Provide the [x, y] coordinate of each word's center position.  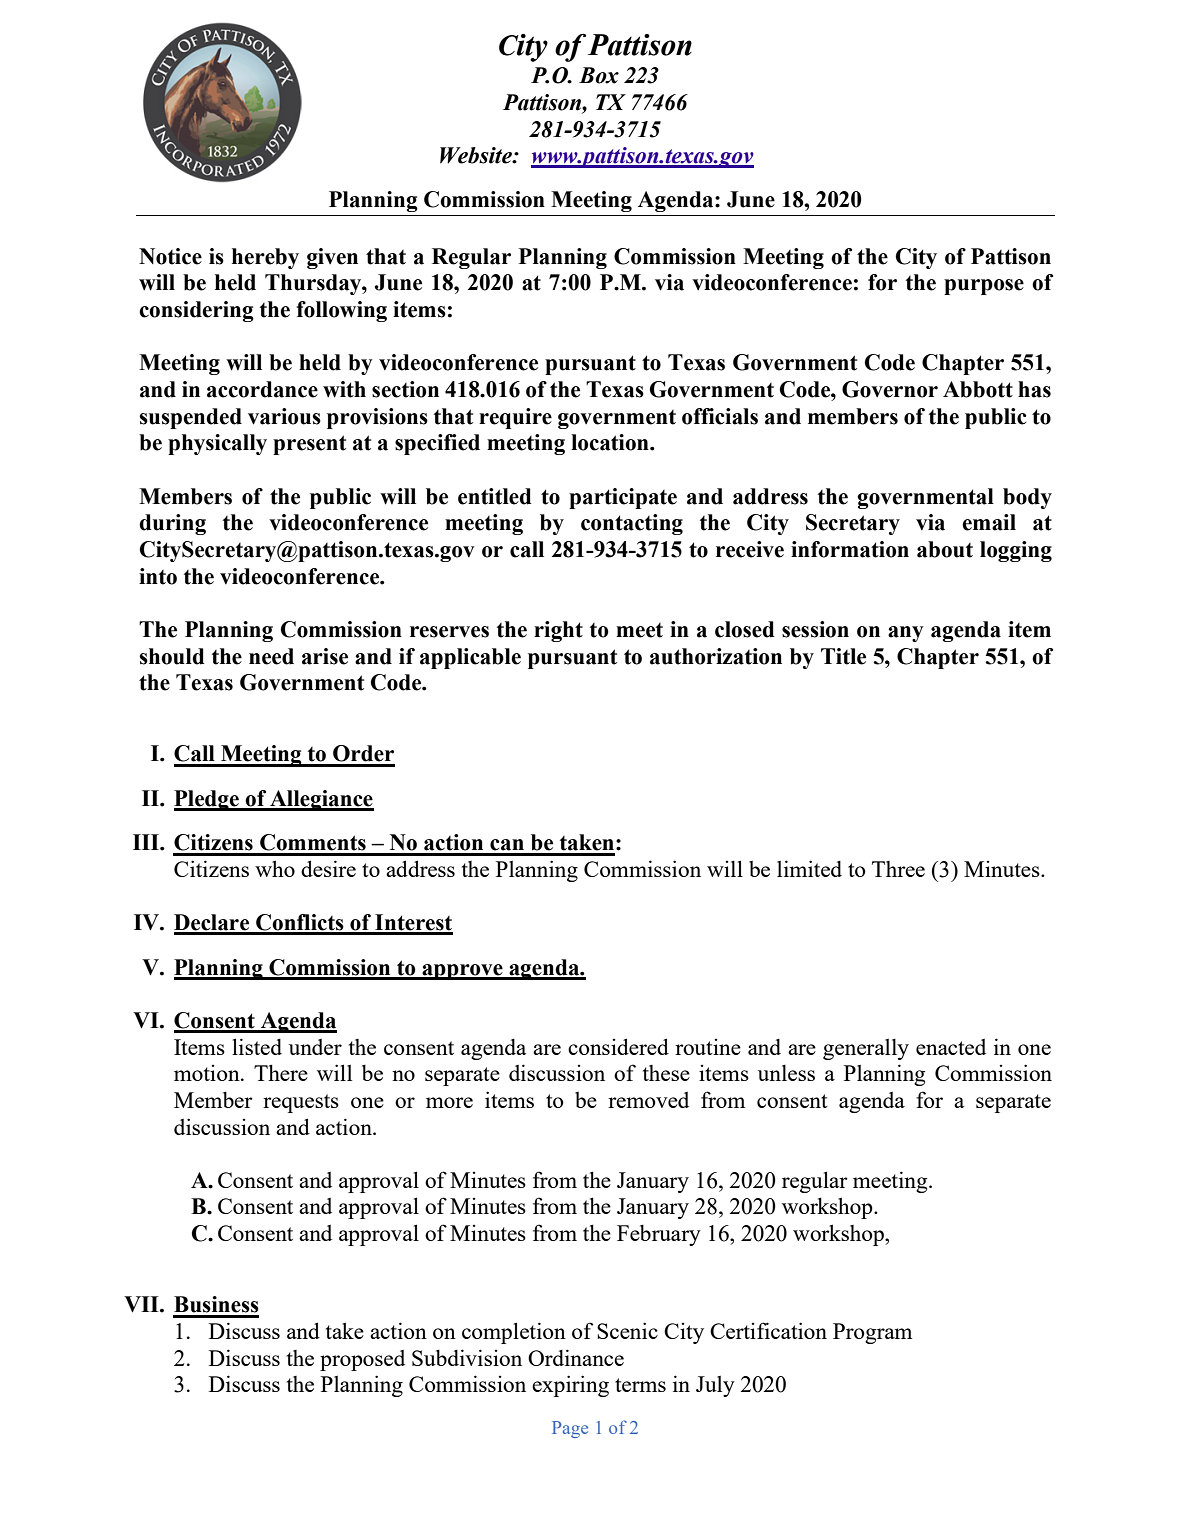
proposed [362, 1360]
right [558, 631]
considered [618, 1046]
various [284, 416]
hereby [265, 258]
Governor [890, 389]
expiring [570, 1386]
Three [898, 869]
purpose [984, 287]
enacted [951, 1047]
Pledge [207, 800]
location [611, 442]
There [281, 1072]
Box [599, 75]
